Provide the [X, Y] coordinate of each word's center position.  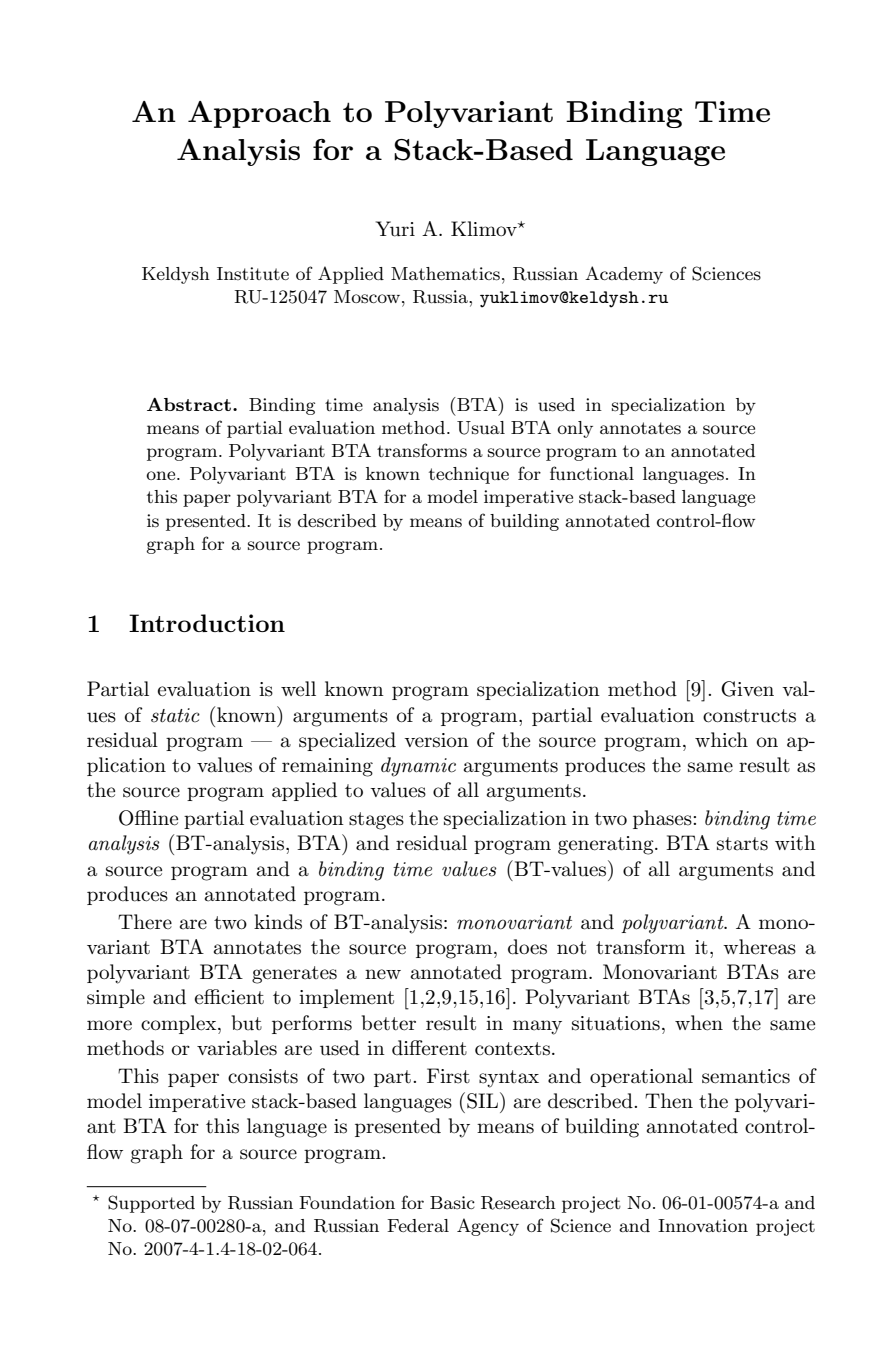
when [699, 1023]
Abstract [189, 404]
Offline [148, 818]
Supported [151, 1204]
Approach [259, 114]
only [575, 429]
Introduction [207, 623]
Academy [624, 275]
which [721, 739]
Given [747, 689]
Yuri [395, 229]
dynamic [418, 767]
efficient [229, 997]
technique [469, 475]
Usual [481, 428]
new [383, 974]
